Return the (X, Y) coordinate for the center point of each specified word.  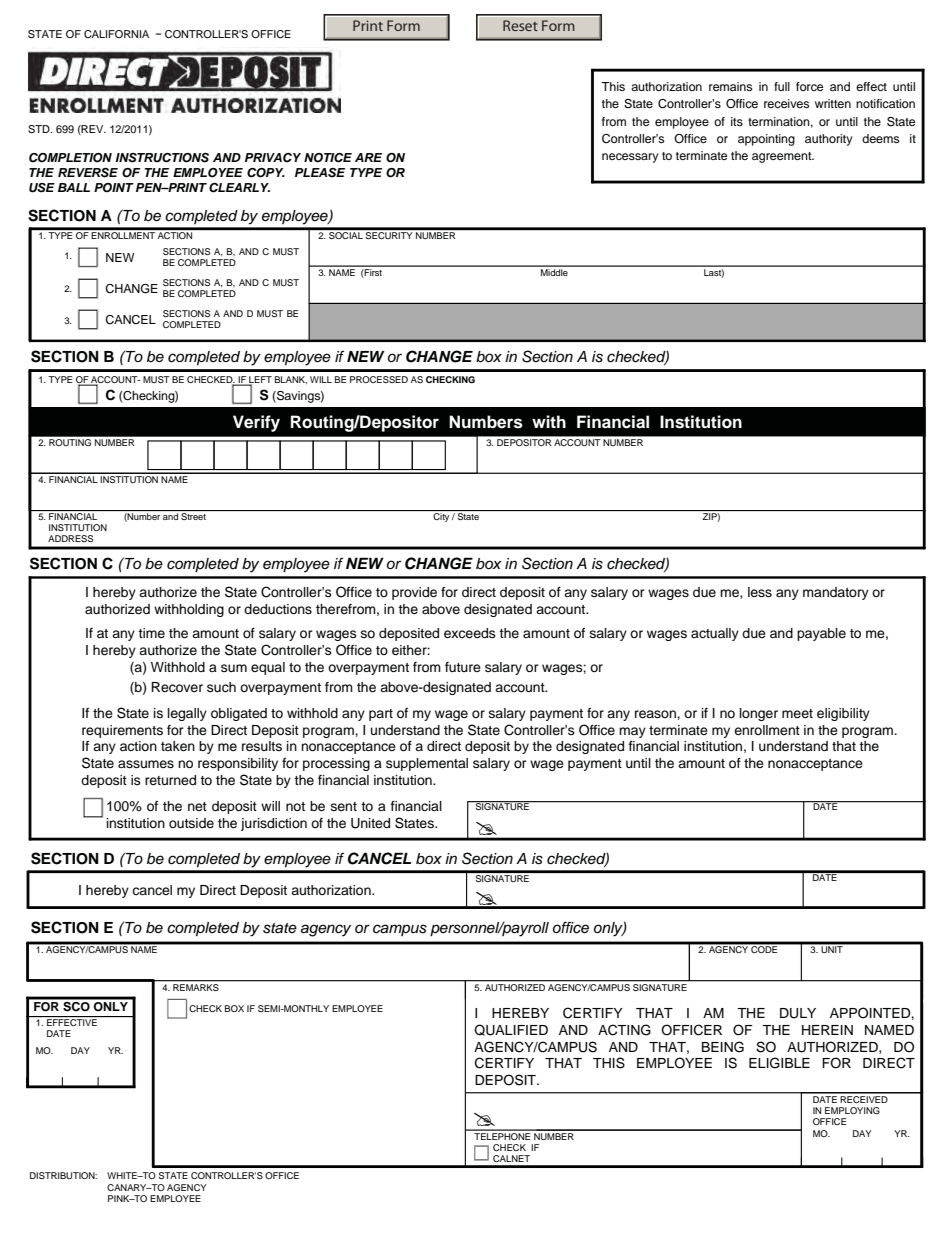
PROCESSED (379, 379)
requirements (122, 731)
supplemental (427, 764)
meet (797, 713)
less (760, 592)
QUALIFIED (511, 1030)
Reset (520, 25)
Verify (256, 423)
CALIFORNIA (116, 34)
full (782, 86)
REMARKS (196, 986)
